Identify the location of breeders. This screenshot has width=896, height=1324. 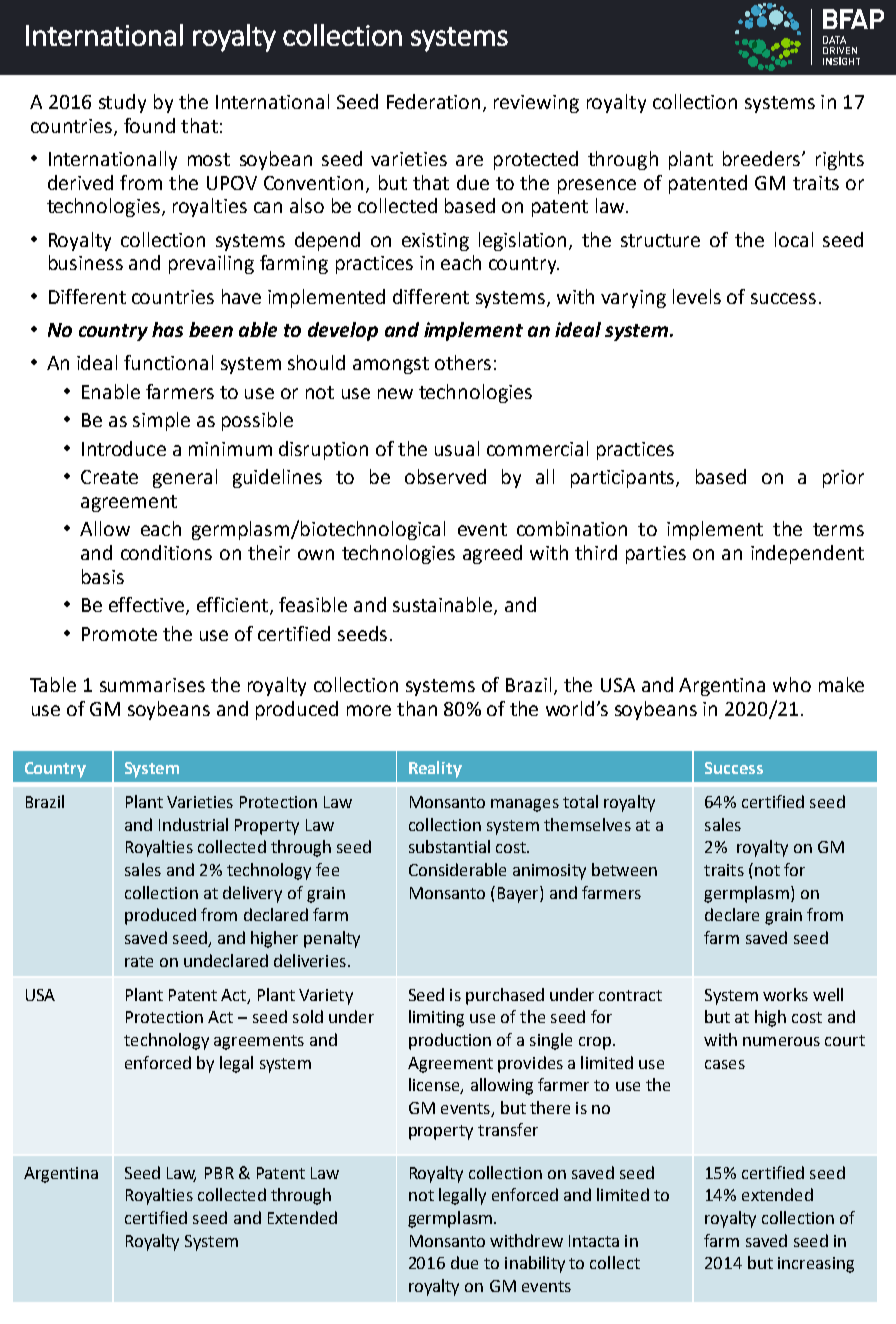
(761, 158).
